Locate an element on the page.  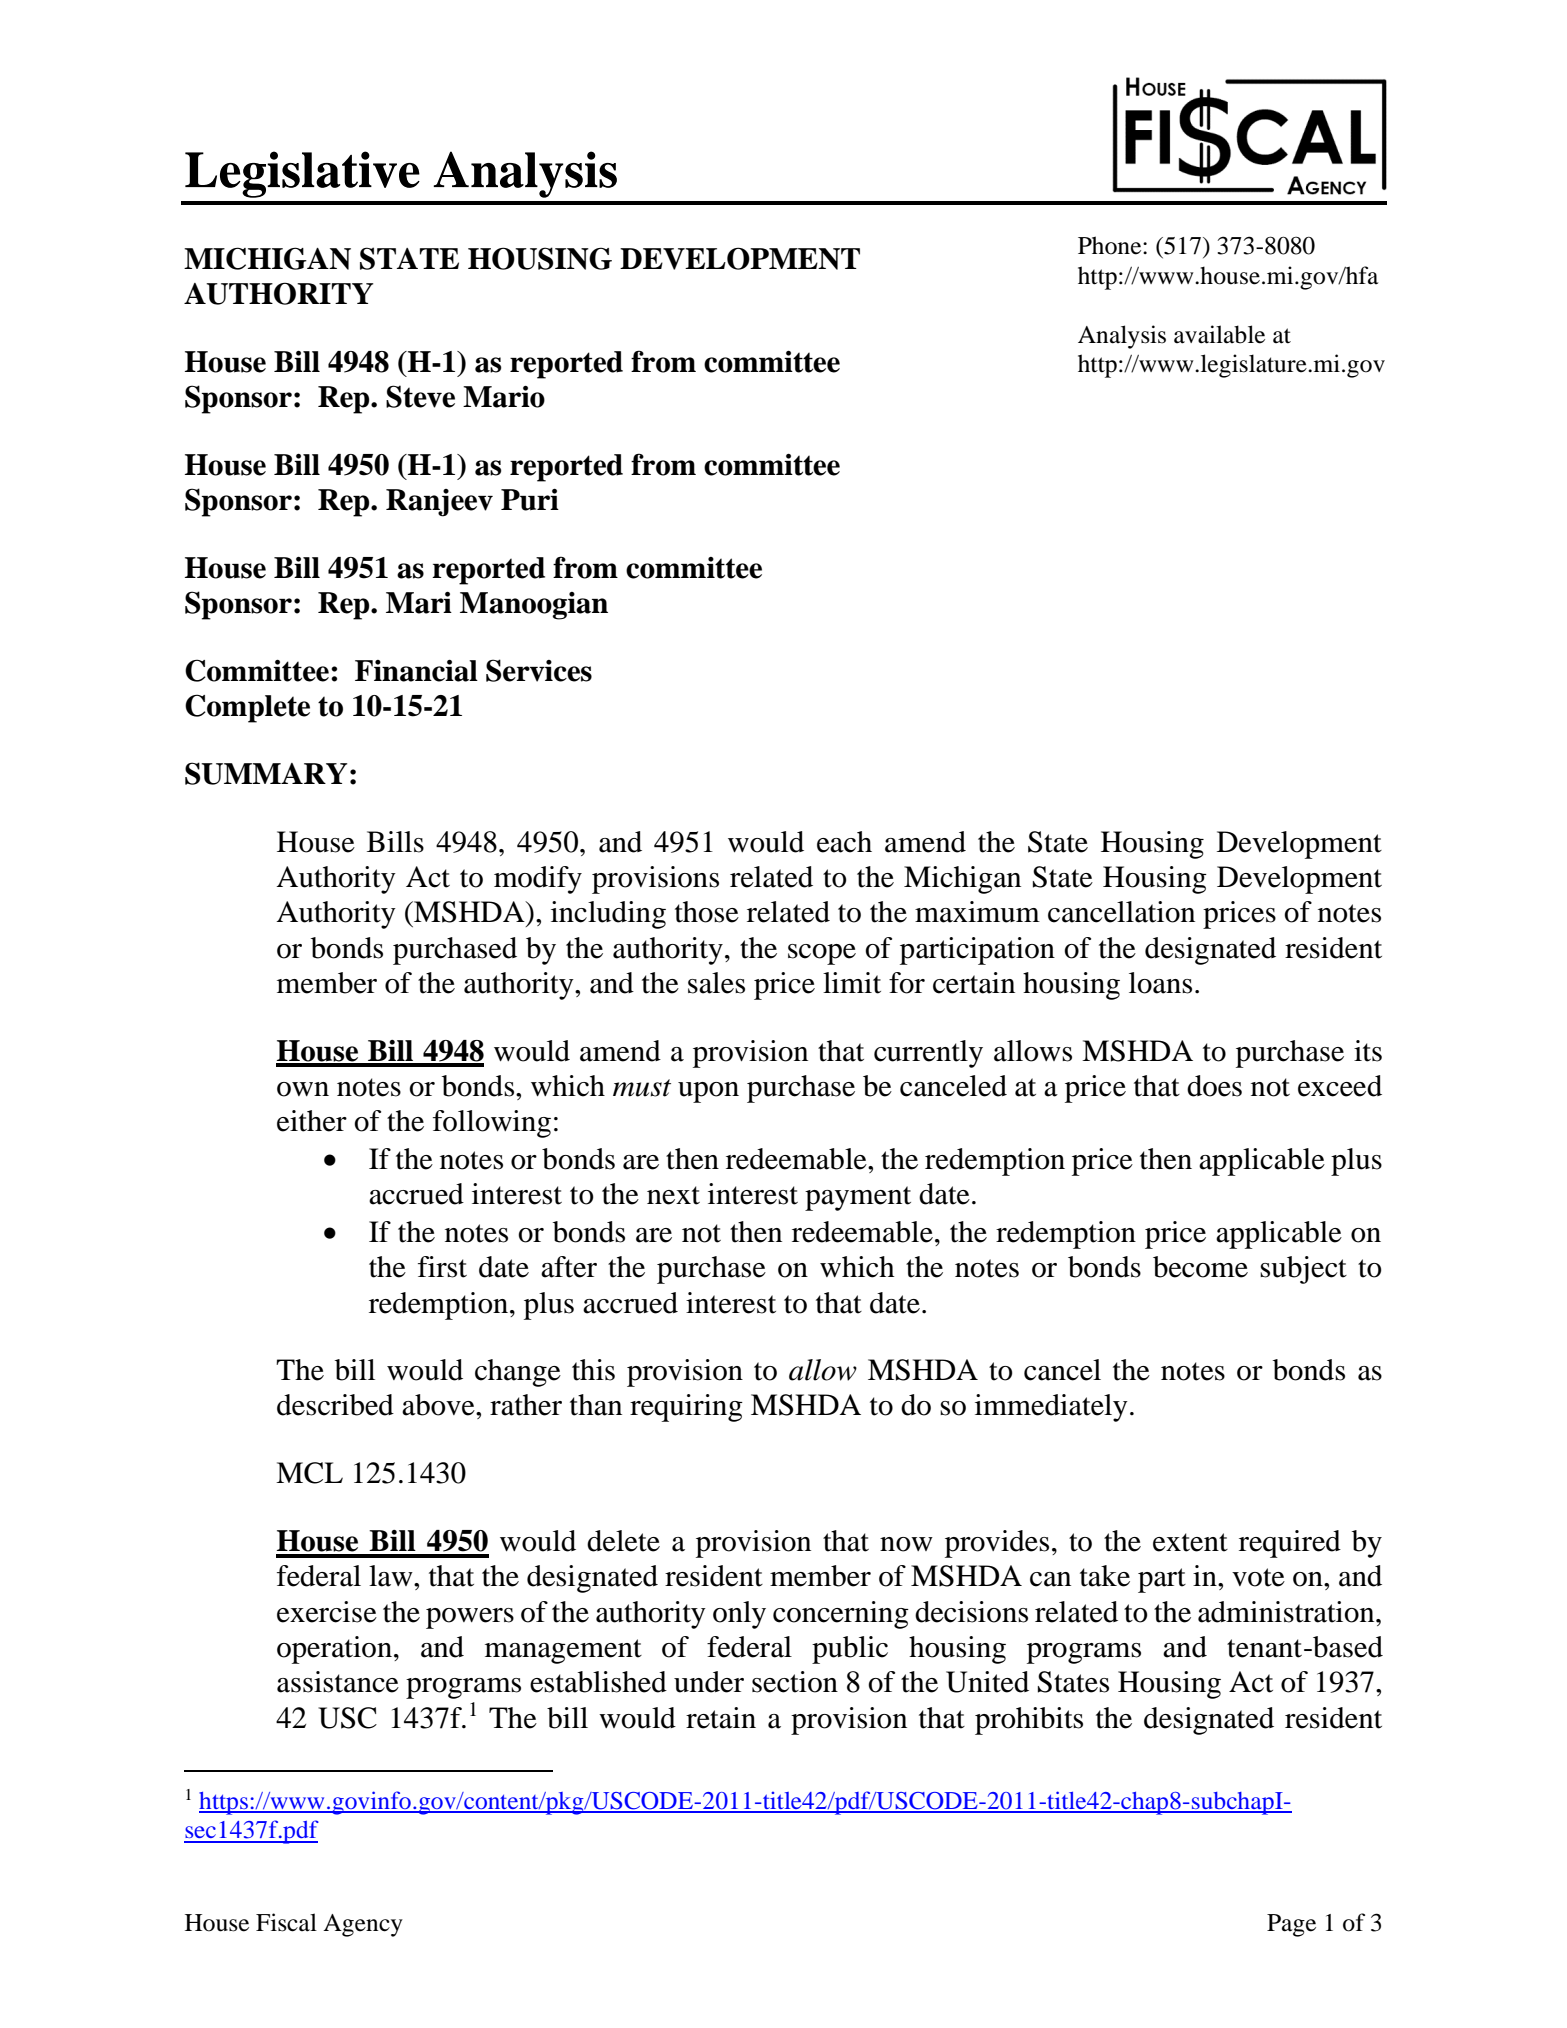
maximum is located at coordinates (977, 912).
